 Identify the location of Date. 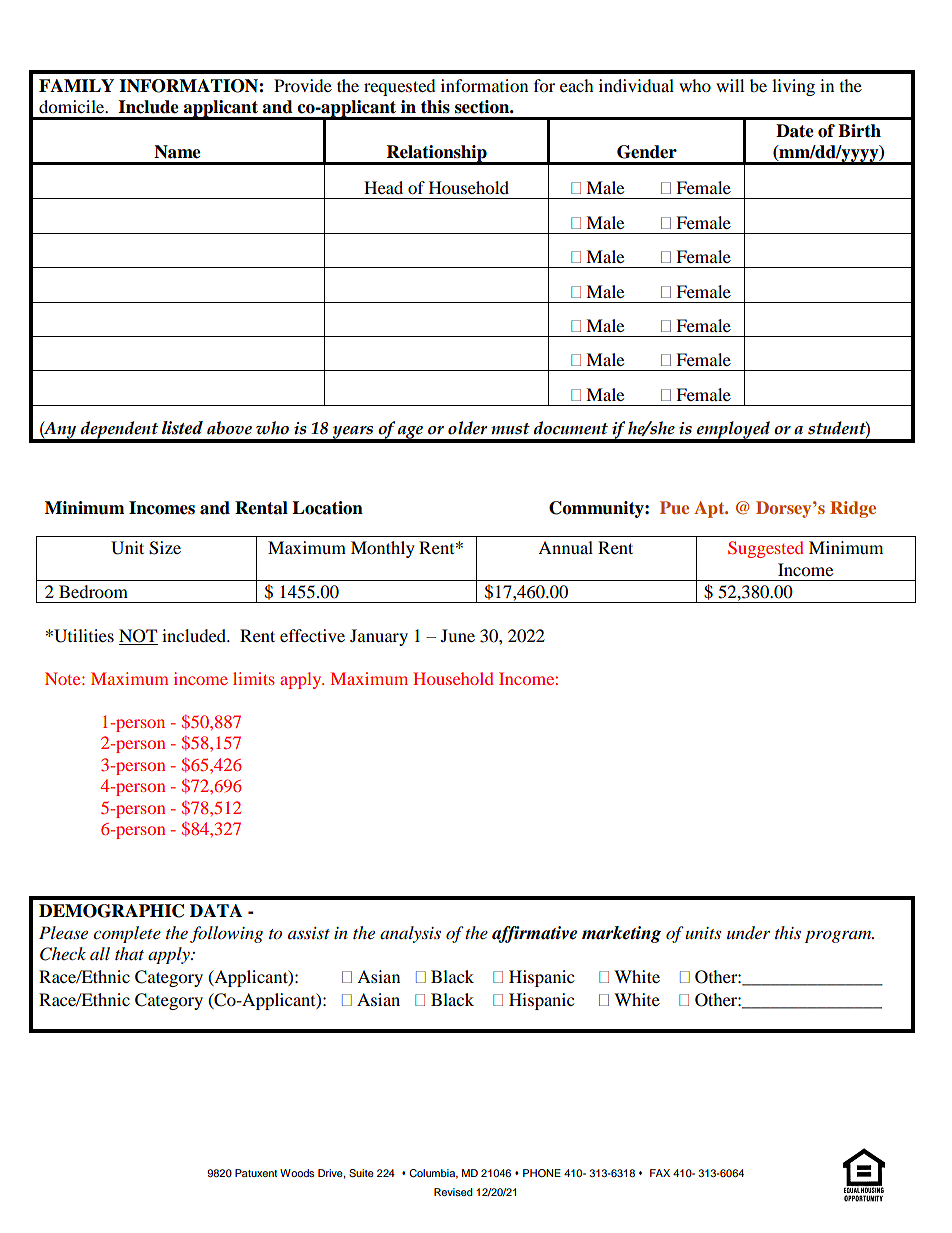
(795, 131).
